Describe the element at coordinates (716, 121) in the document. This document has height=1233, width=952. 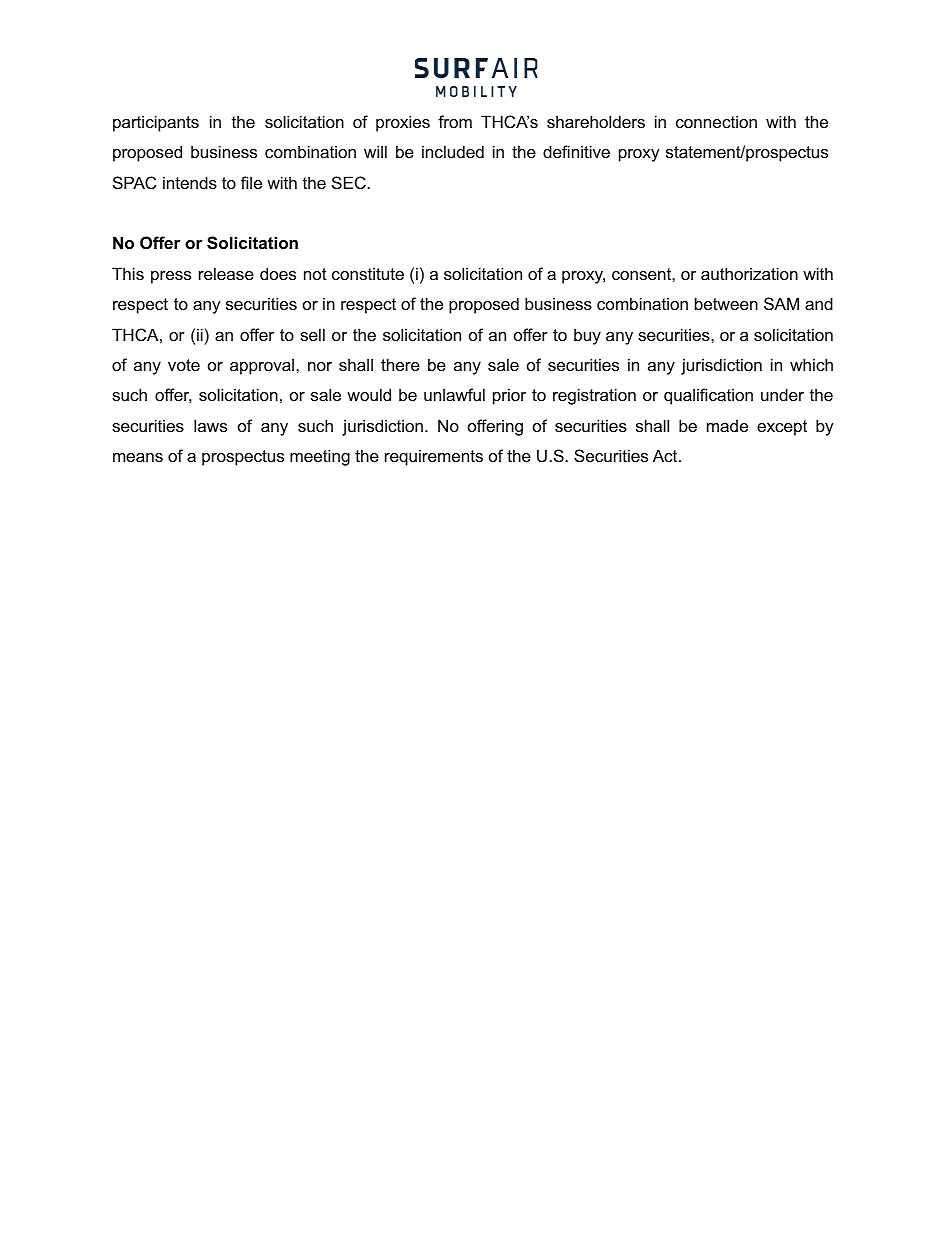
I see `connection` at that location.
